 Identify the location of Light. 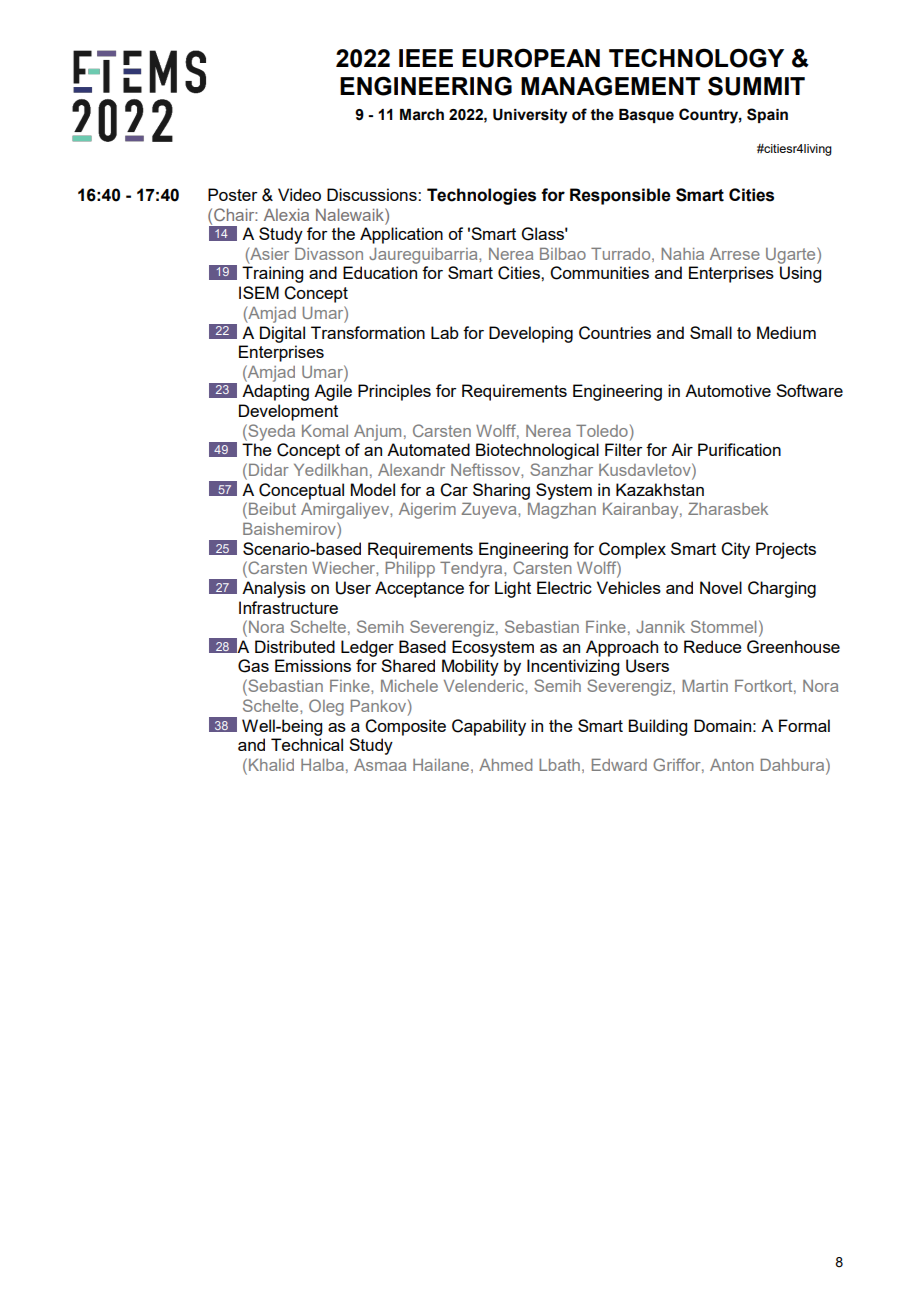
(513, 589).
